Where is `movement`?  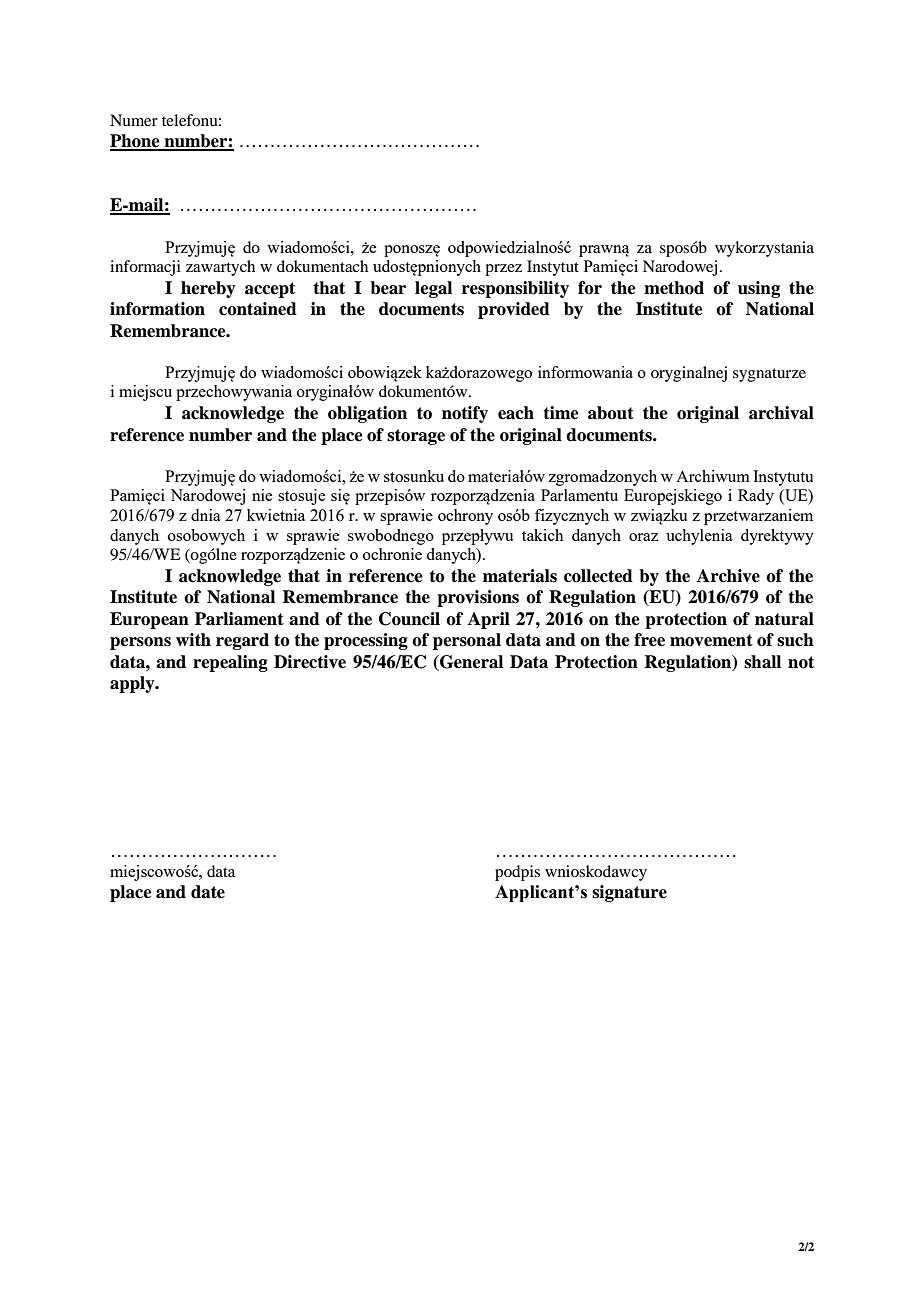
movement is located at coordinates (711, 640).
